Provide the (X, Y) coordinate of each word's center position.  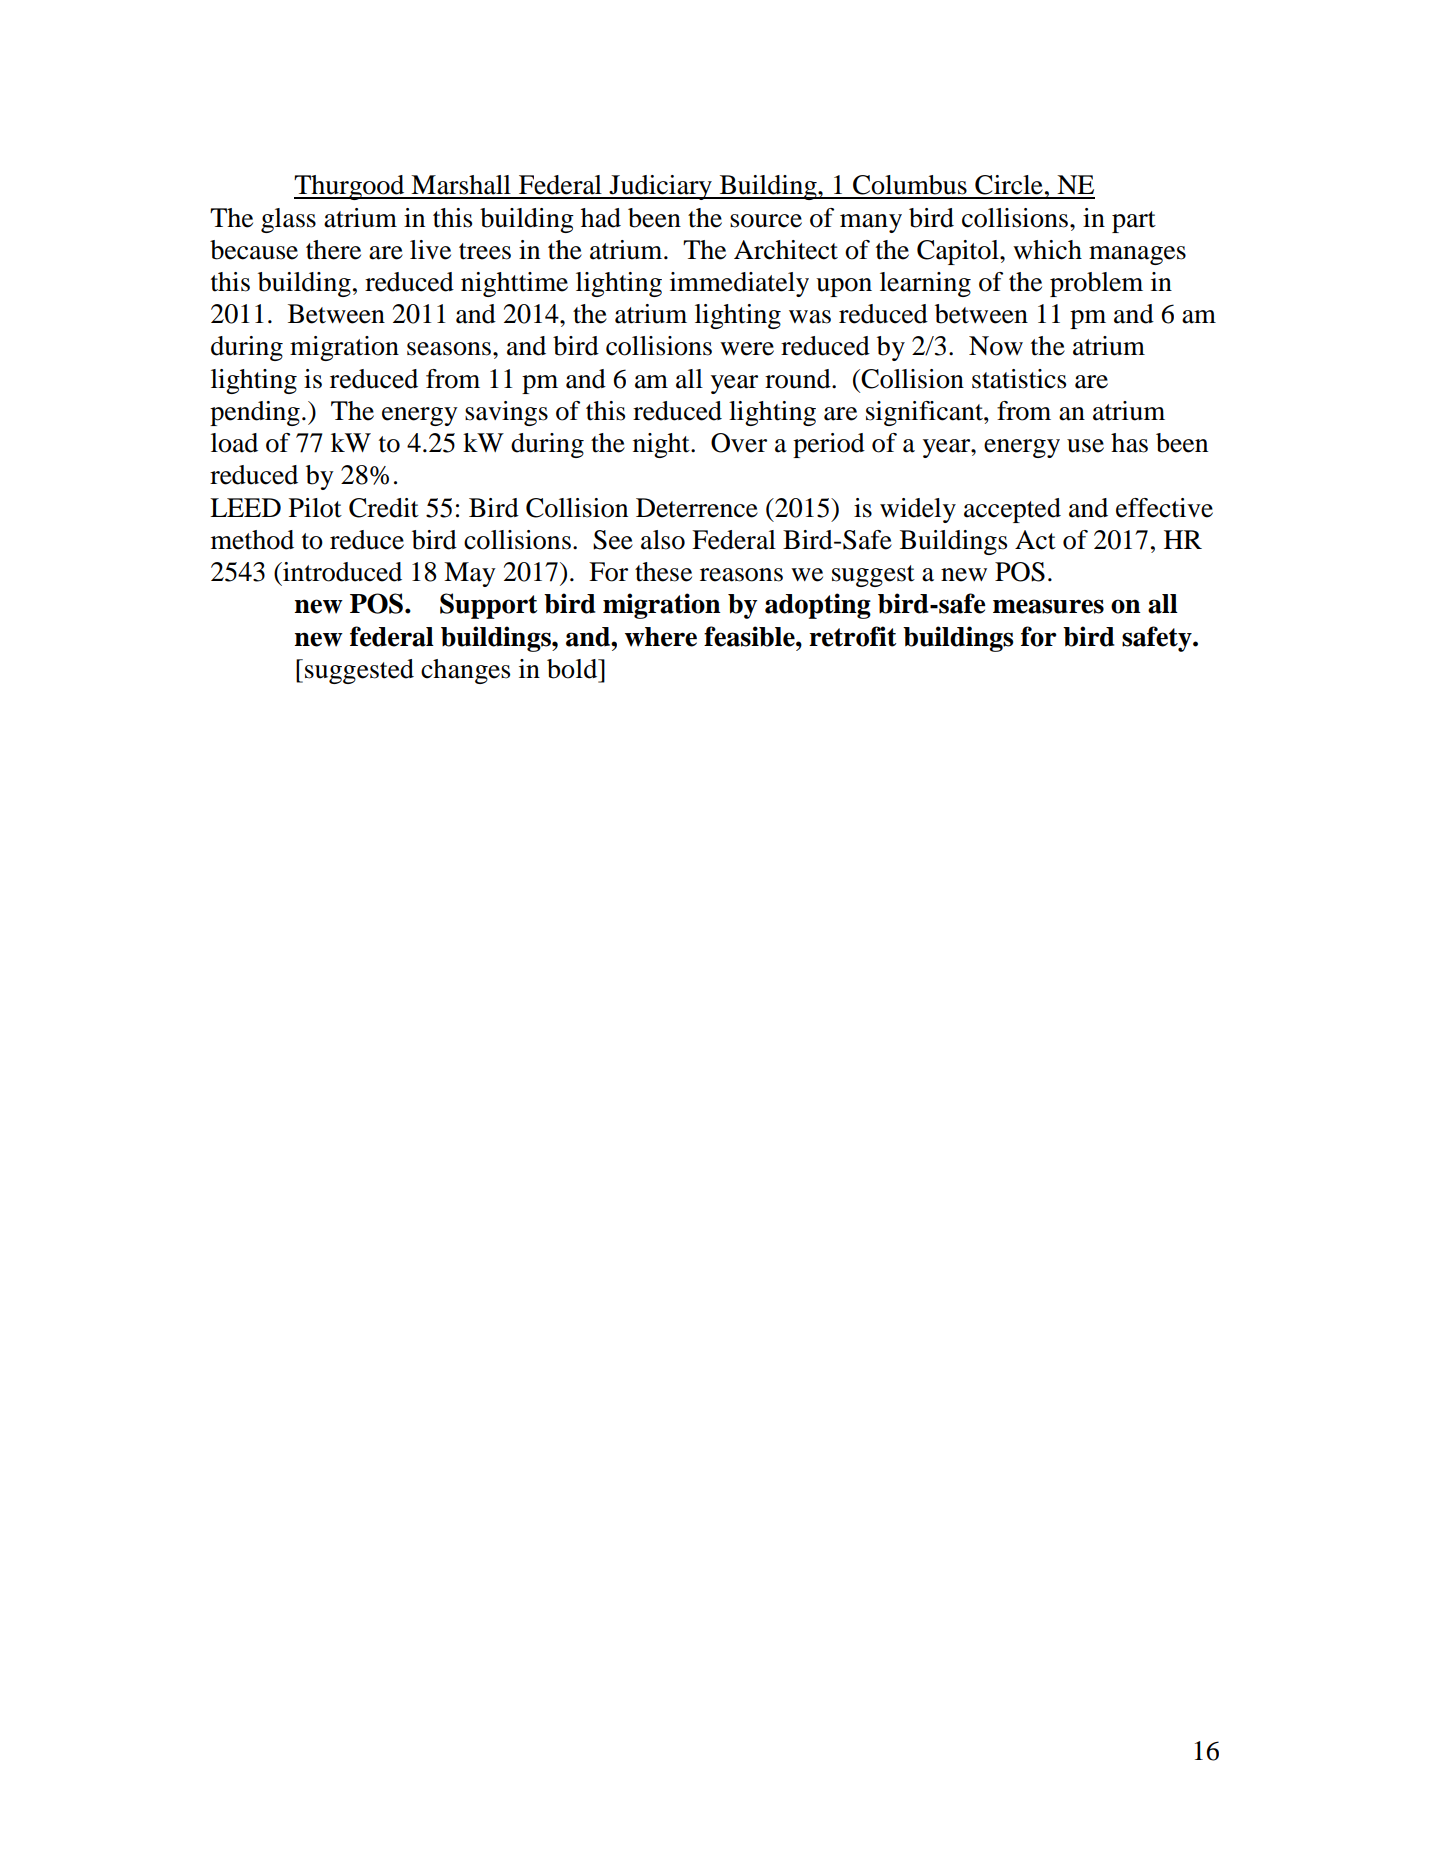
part (1134, 222)
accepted (1012, 510)
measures (1048, 606)
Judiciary (660, 187)
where (661, 637)
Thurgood (350, 187)
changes (465, 671)
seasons (449, 349)
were (747, 349)
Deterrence (697, 508)
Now (996, 346)
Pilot (315, 508)
